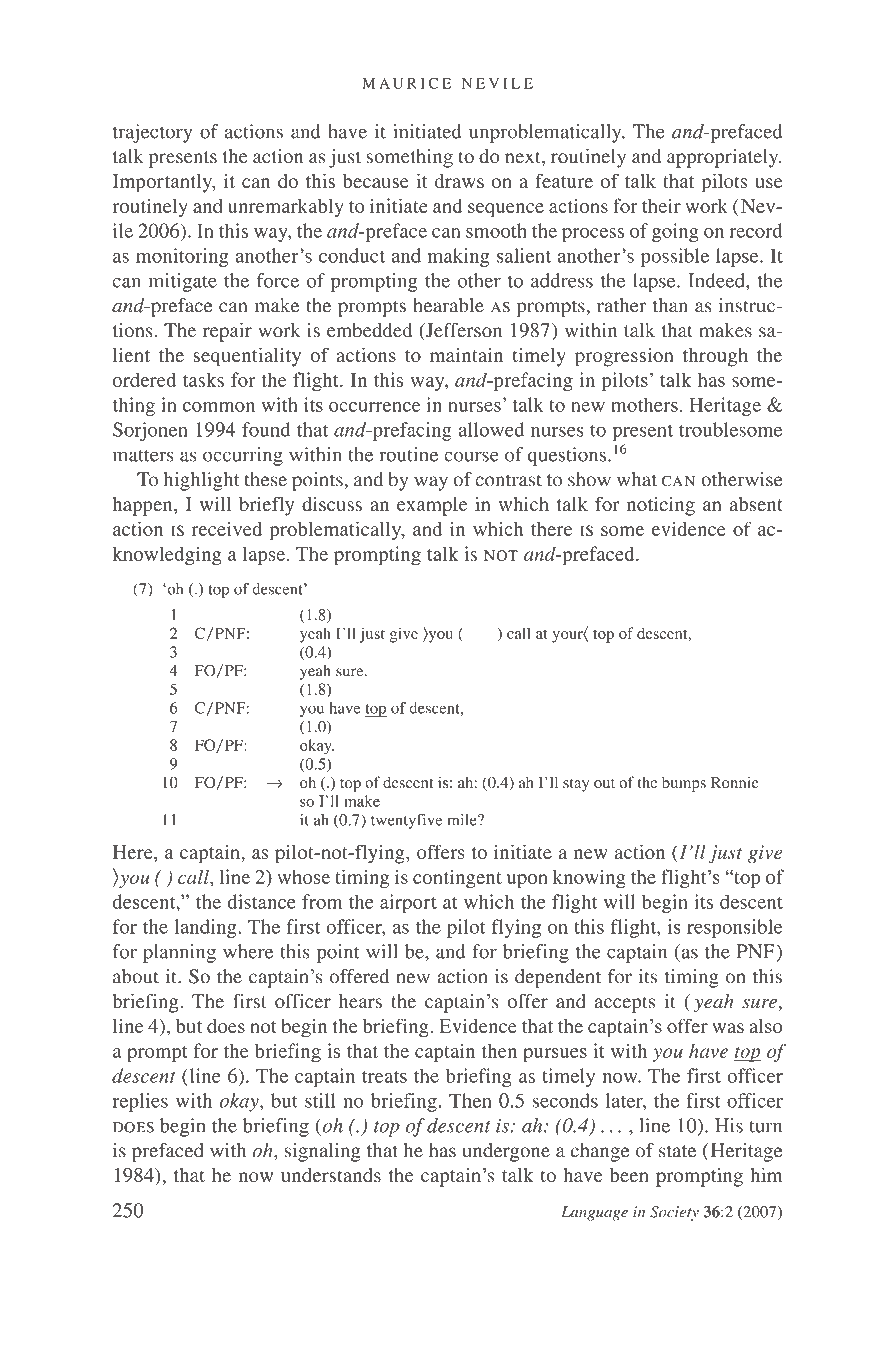 The height and width of the document is (1345, 896). Describe the element at coordinates (459, 181) in the document. I see `draws` at that location.
